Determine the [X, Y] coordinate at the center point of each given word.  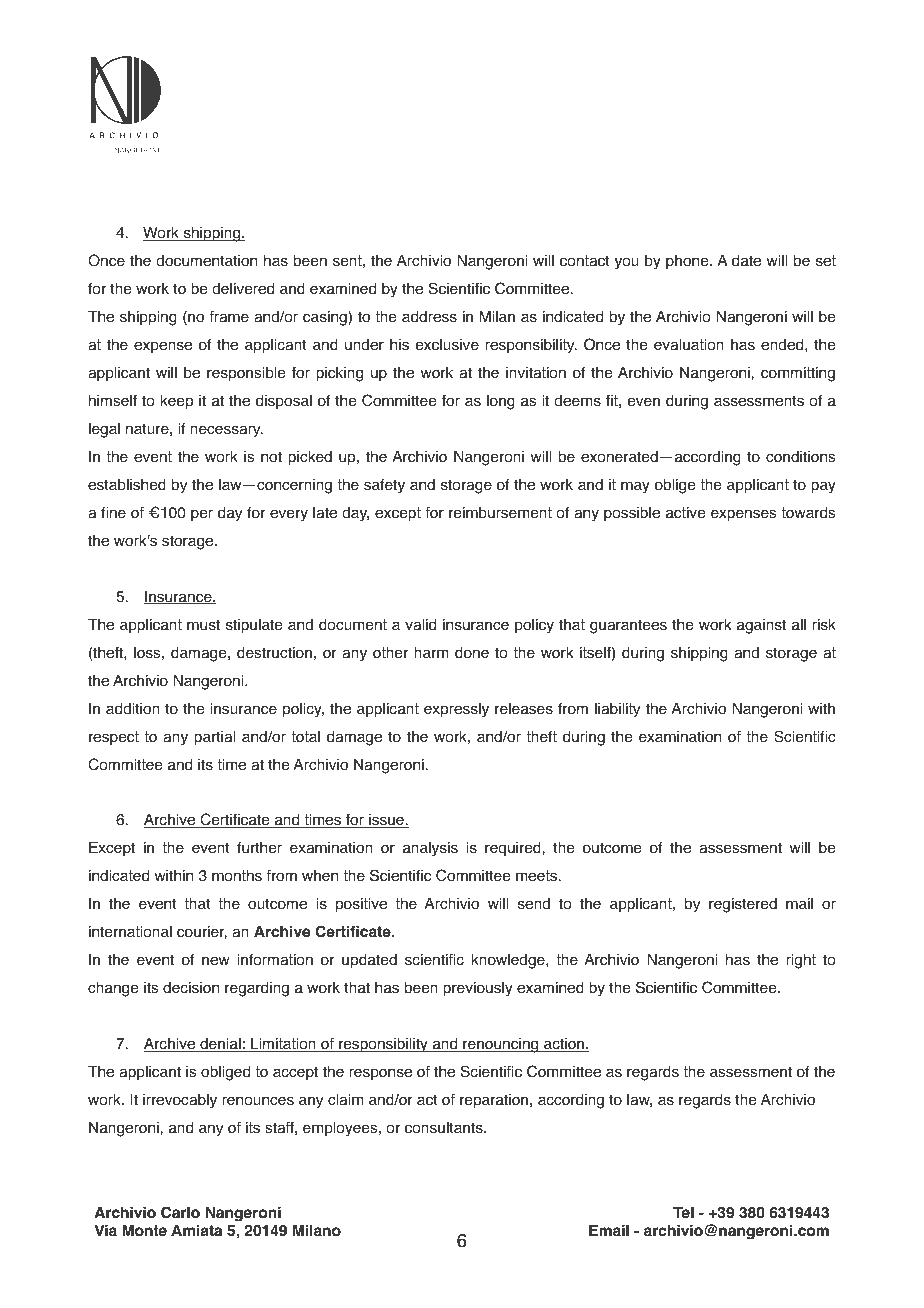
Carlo [180, 1212]
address [429, 317]
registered [743, 905]
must [203, 625]
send [534, 904]
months [237, 876]
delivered [243, 289]
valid [420, 625]
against [761, 626]
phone [688, 262]
